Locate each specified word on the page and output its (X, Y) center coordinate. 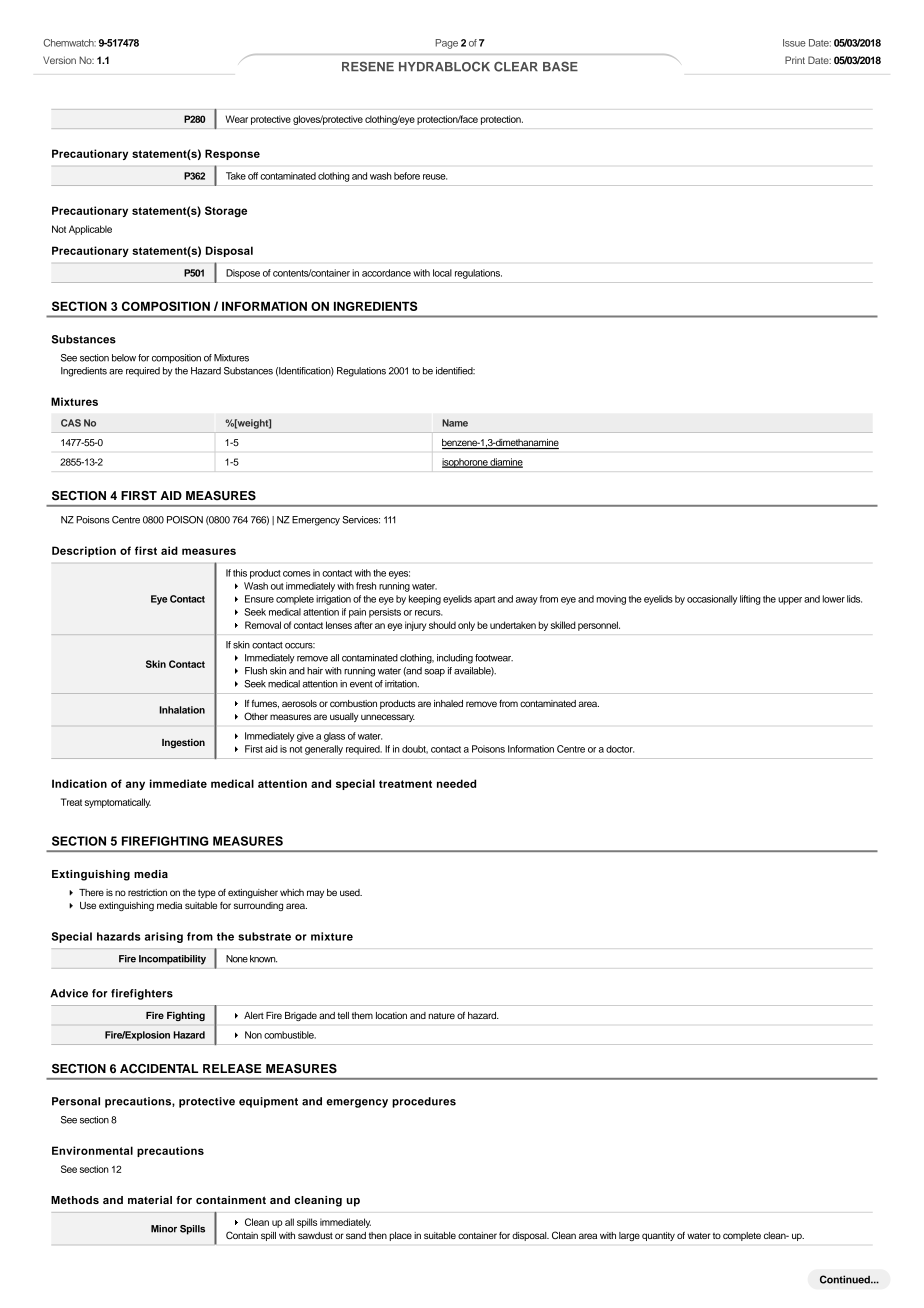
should (442, 625)
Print (795, 60)
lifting (750, 600)
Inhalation (182, 710)
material (150, 1200)
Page (446, 44)
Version (59, 60)
